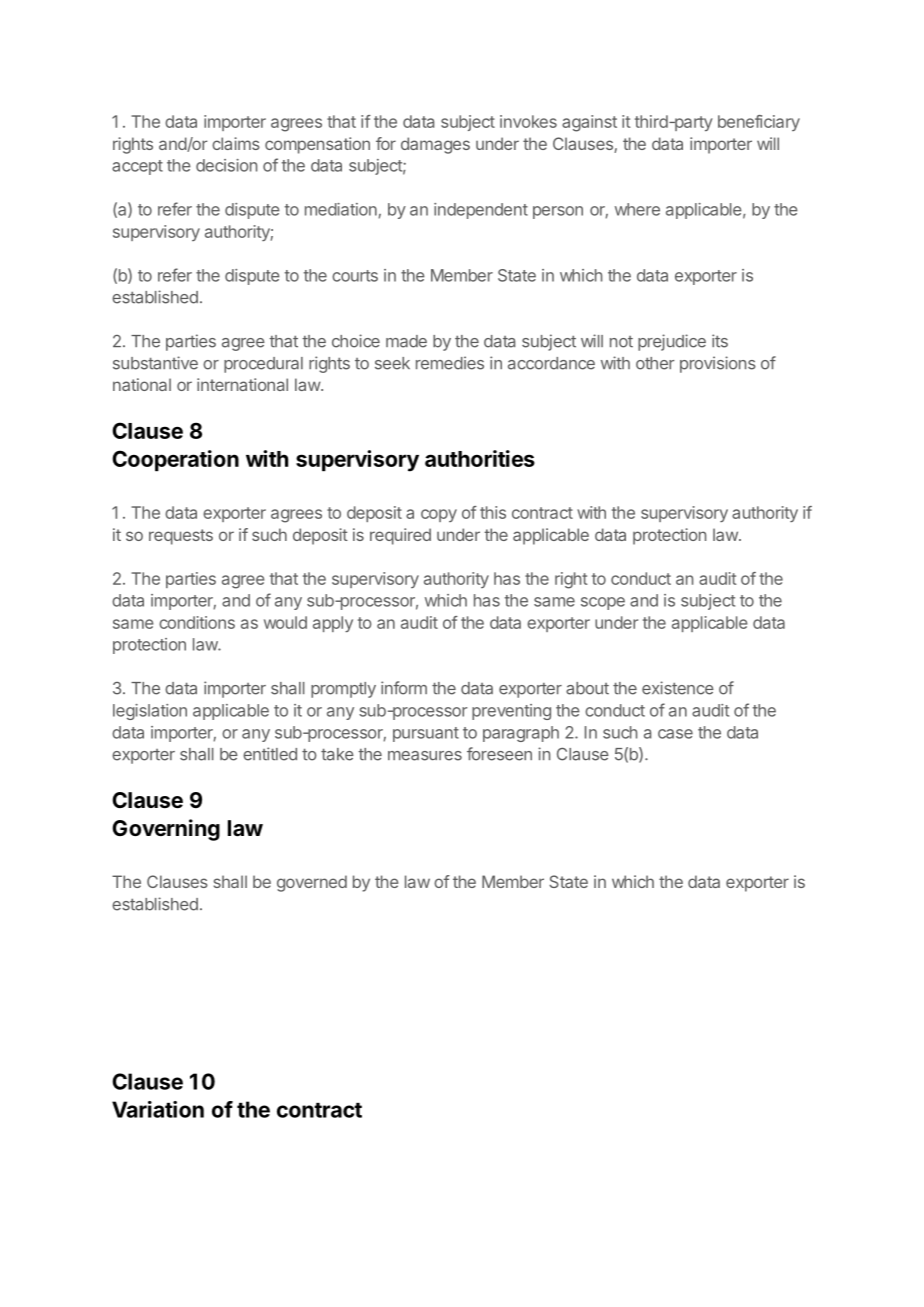  What do you see at coordinates (404, 688) in the document?
I see `inform` at bounding box center [404, 688].
